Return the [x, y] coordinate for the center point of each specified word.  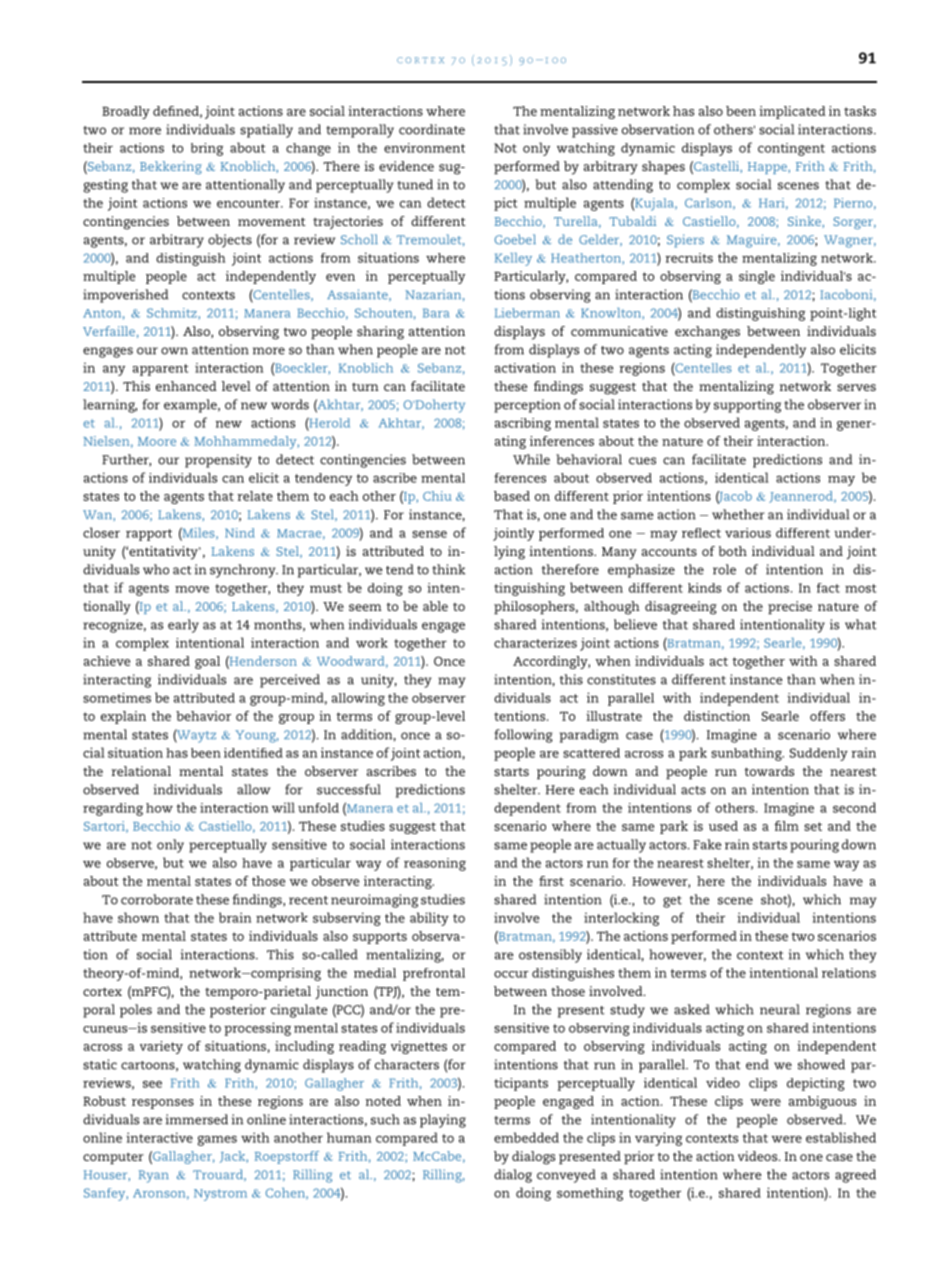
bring [207, 149]
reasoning [435, 864]
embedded [526, 1137]
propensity [218, 461]
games [217, 1140]
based [512, 496]
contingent [791, 149]
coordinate [432, 129]
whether [738, 514]
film [786, 826]
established [841, 1137]
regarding [113, 809]
